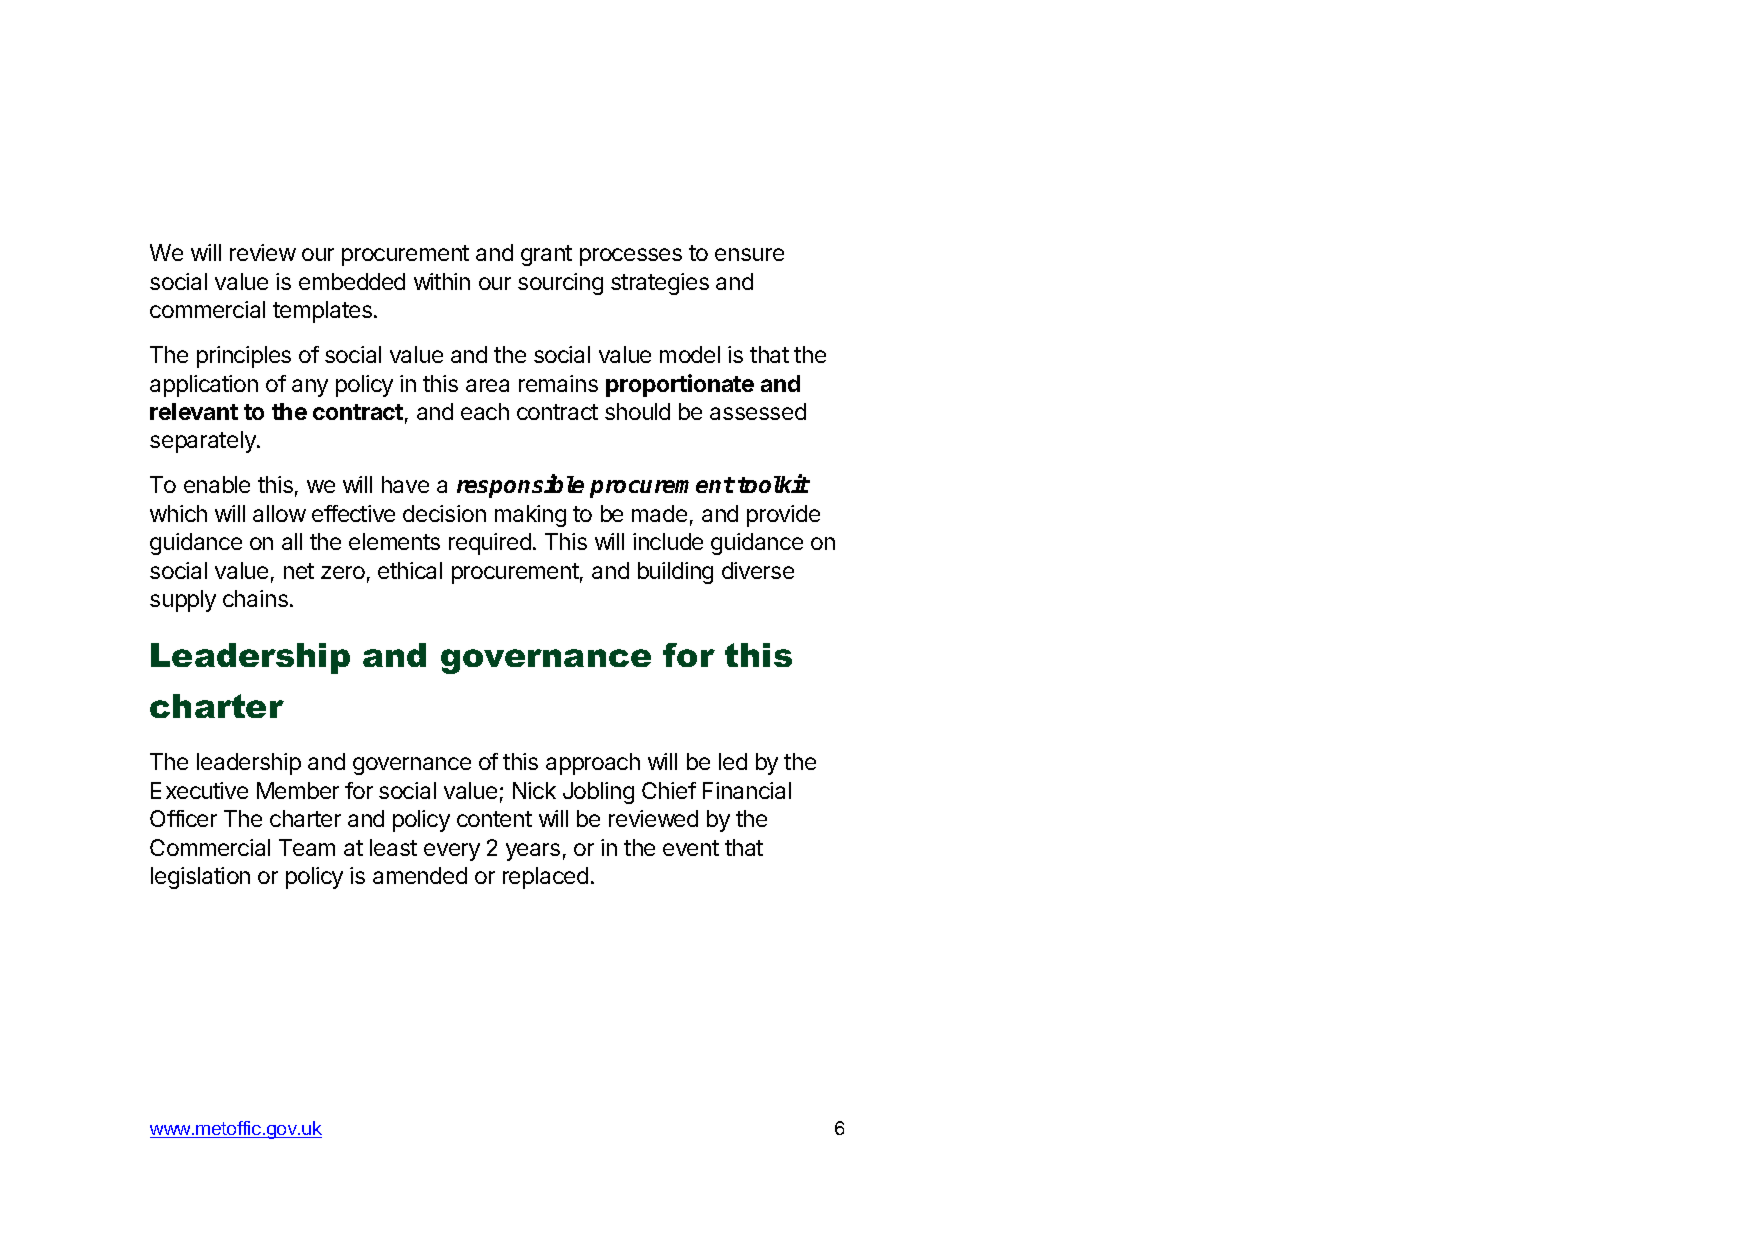 The width and height of the image is (1752, 1239). What do you see at coordinates (307, 847) in the image?
I see `Team` at bounding box center [307, 847].
